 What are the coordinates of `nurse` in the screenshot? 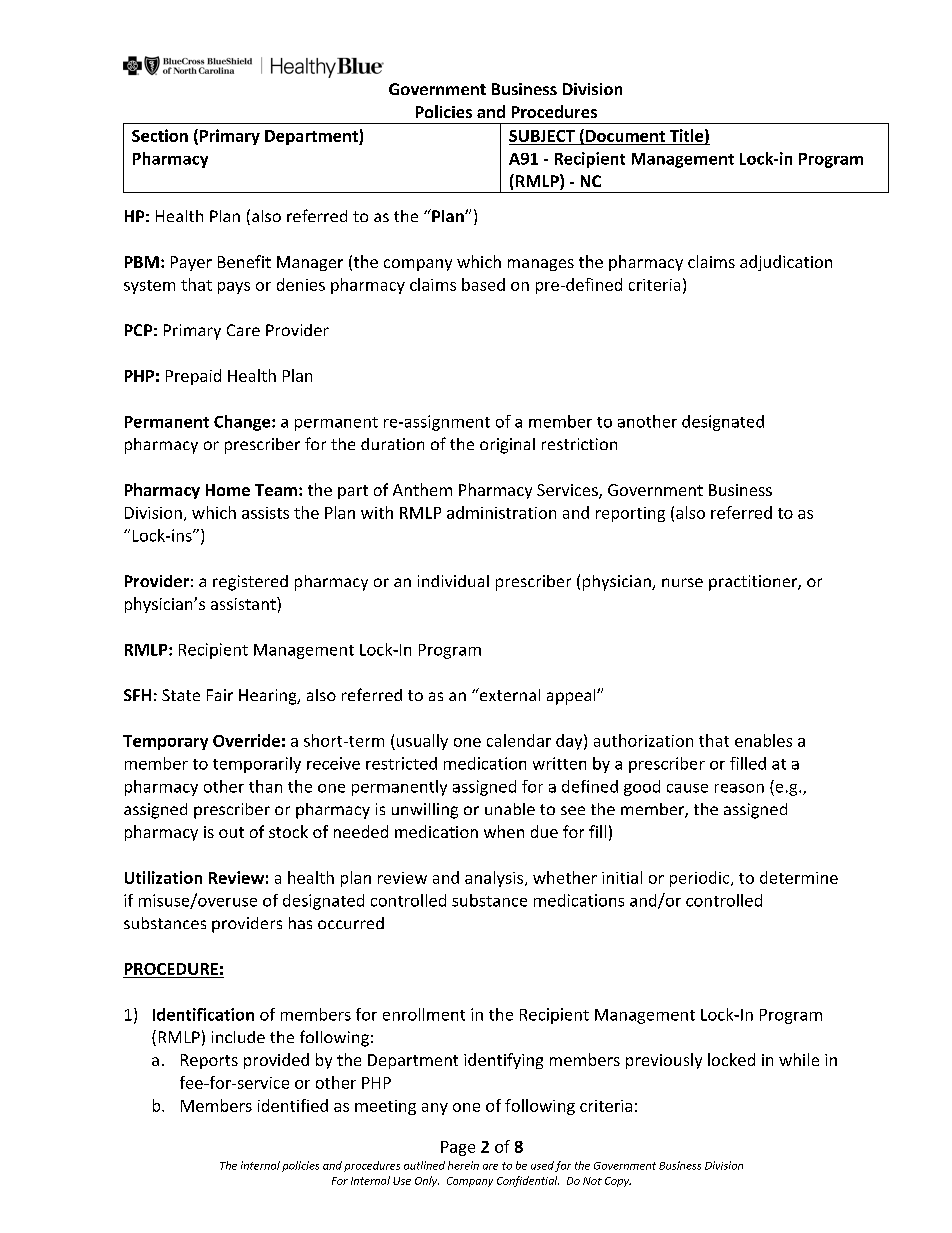 It's located at (682, 582).
